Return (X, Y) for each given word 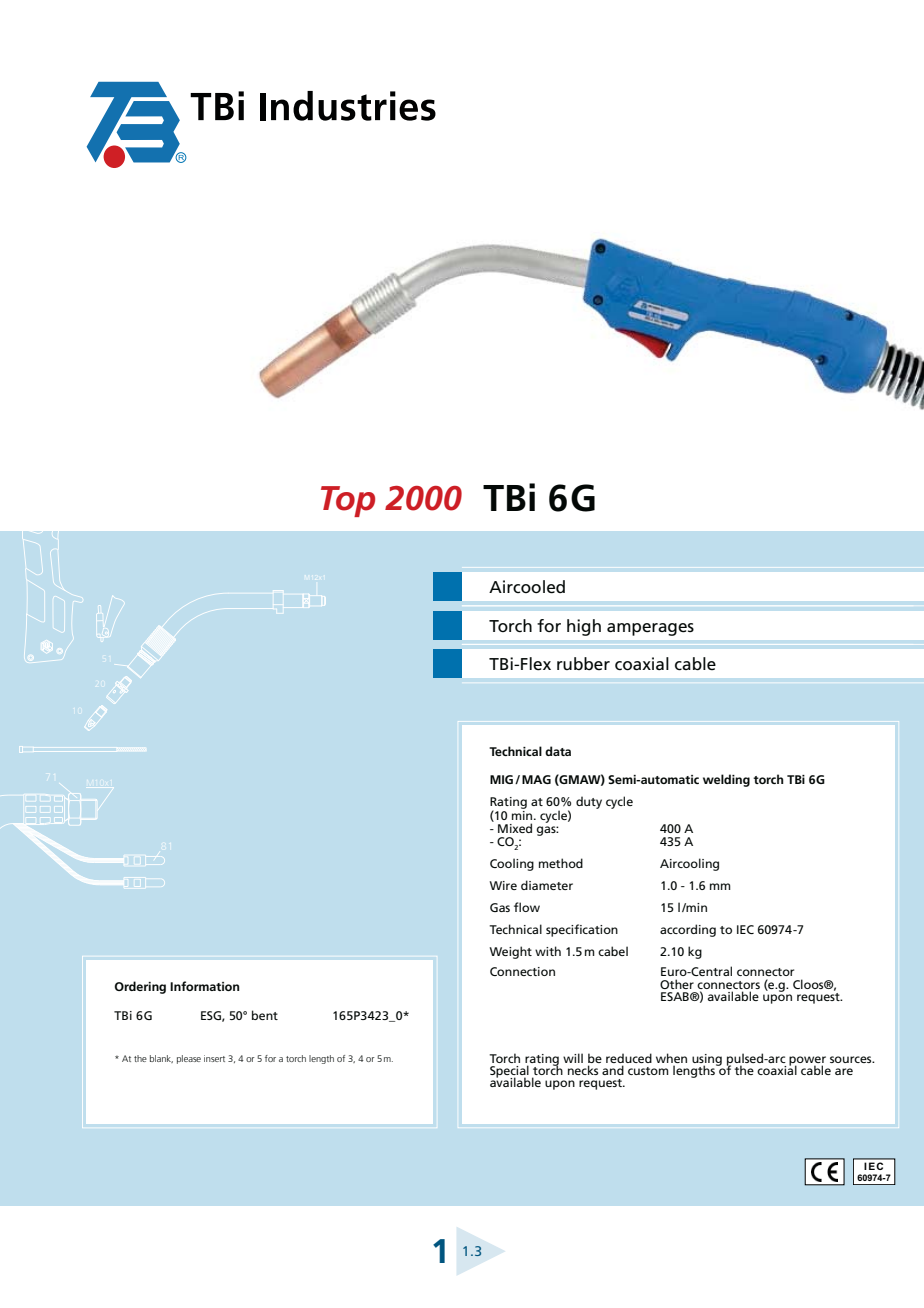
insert (214, 1058)
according (688, 930)
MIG (503, 779)
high (584, 627)
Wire (503, 885)
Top (348, 501)
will (573, 1058)
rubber (583, 663)
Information (204, 986)
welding (726, 780)
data (558, 751)
